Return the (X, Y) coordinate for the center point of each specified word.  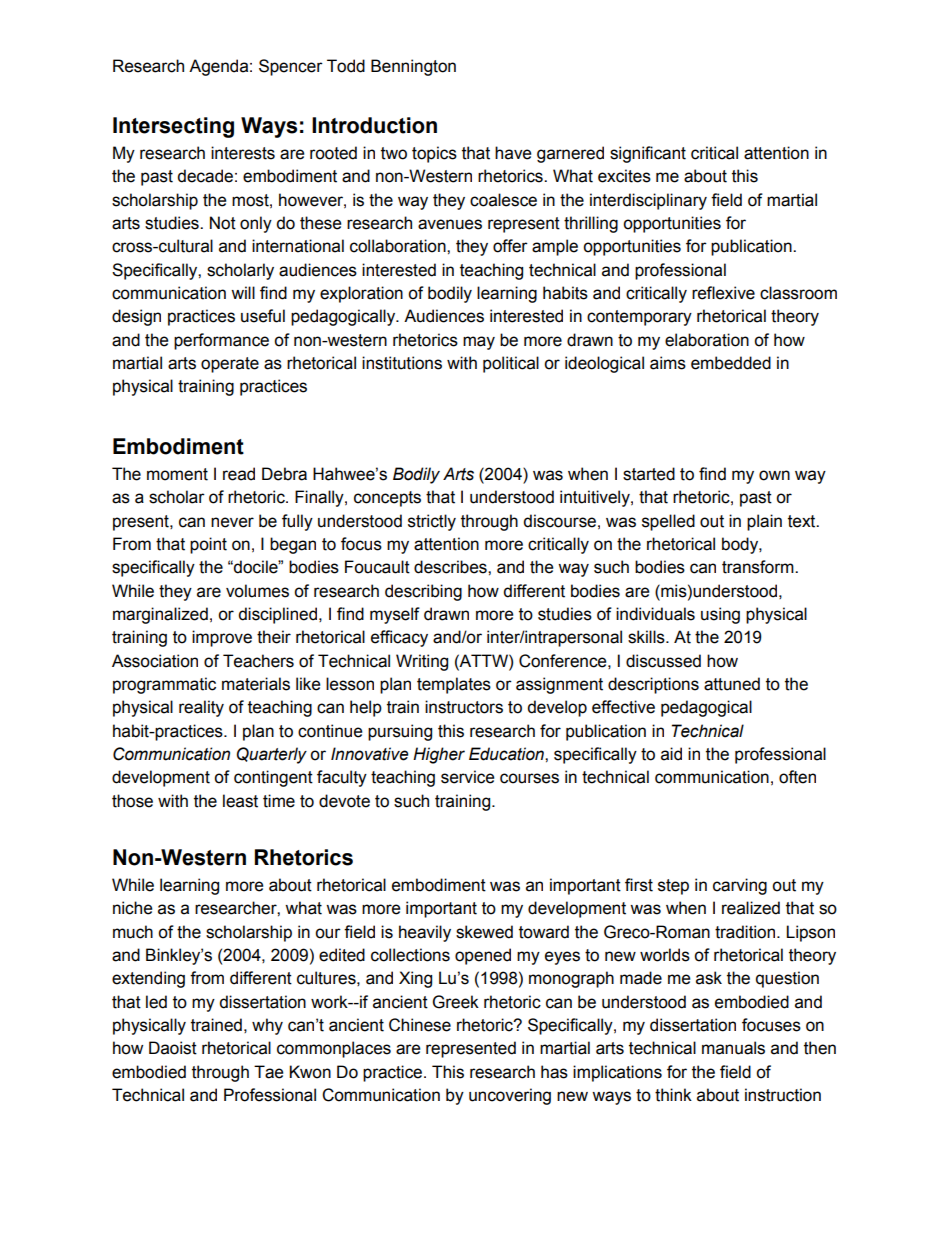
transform (759, 567)
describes (451, 567)
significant (648, 154)
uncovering (510, 1096)
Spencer (291, 67)
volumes (257, 591)
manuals (733, 1048)
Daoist (173, 1048)
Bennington (413, 67)
